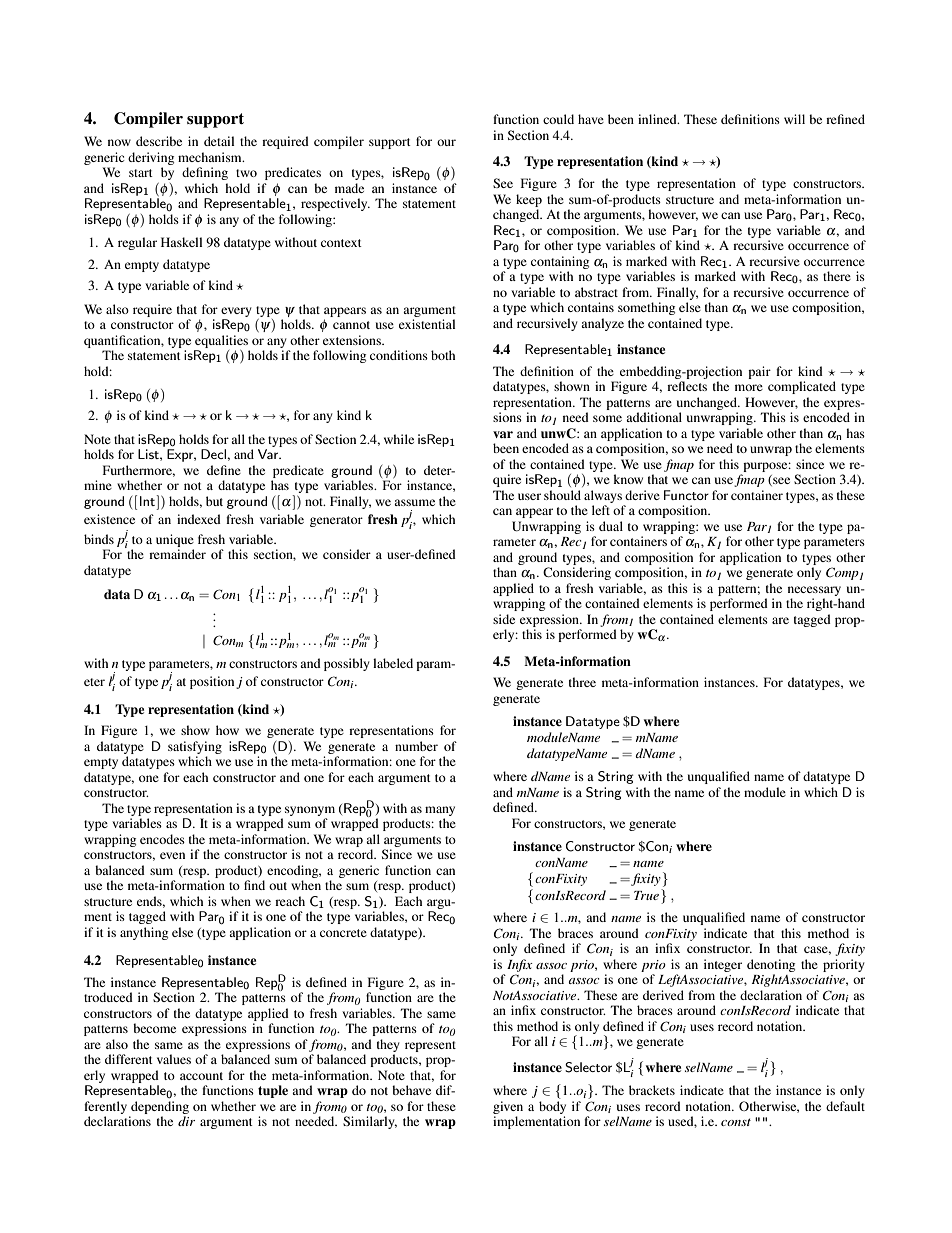 The height and width of the screenshot is (1233, 952). I want to click on our, so click(446, 142).
